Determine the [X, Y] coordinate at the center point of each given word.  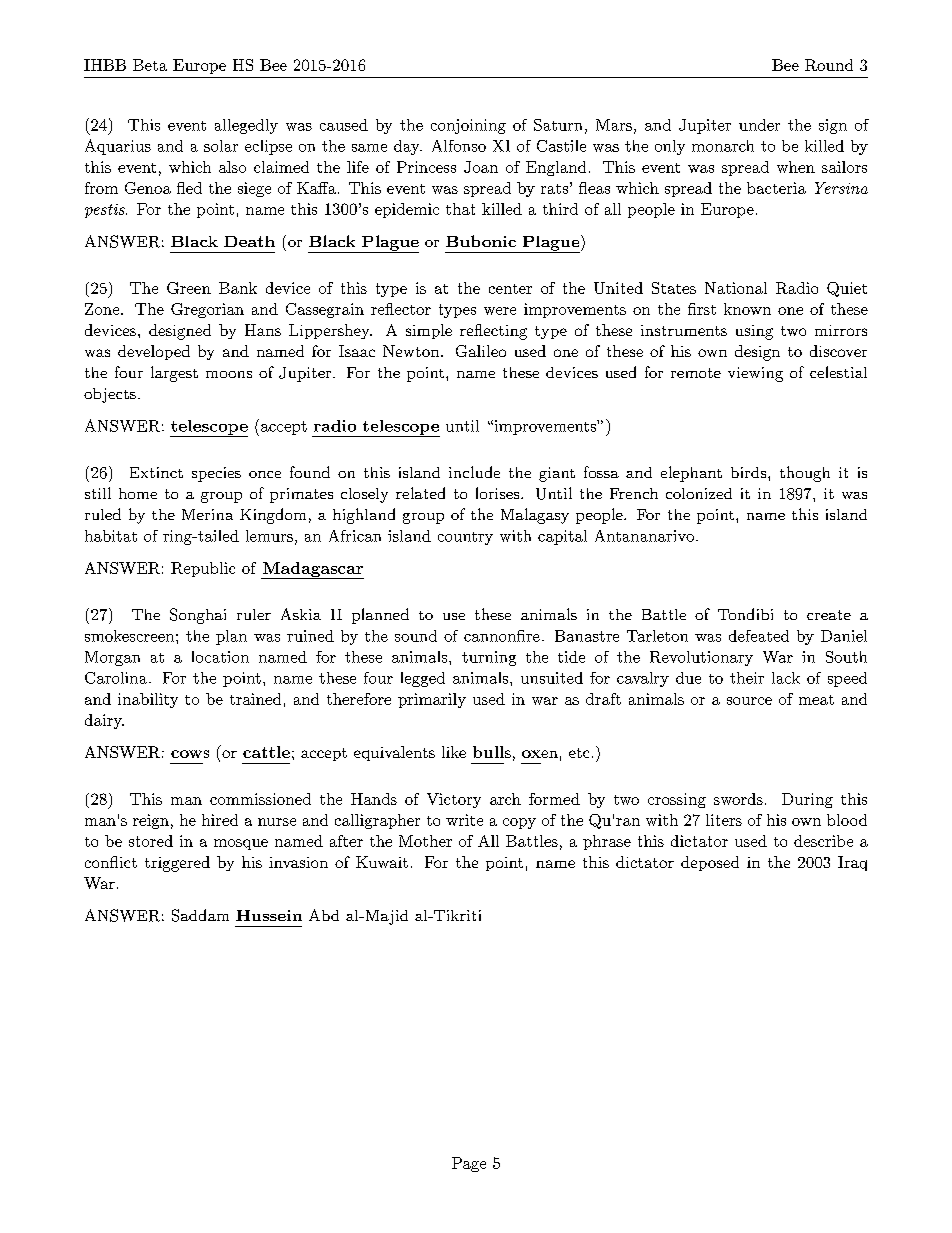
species [216, 474]
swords [738, 799]
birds [748, 472]
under [759, 125]
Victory [454, 800]
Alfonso [459, 146]
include [474, 472]
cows [190, 754]
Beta [150, 65]
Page [469, 1164]
